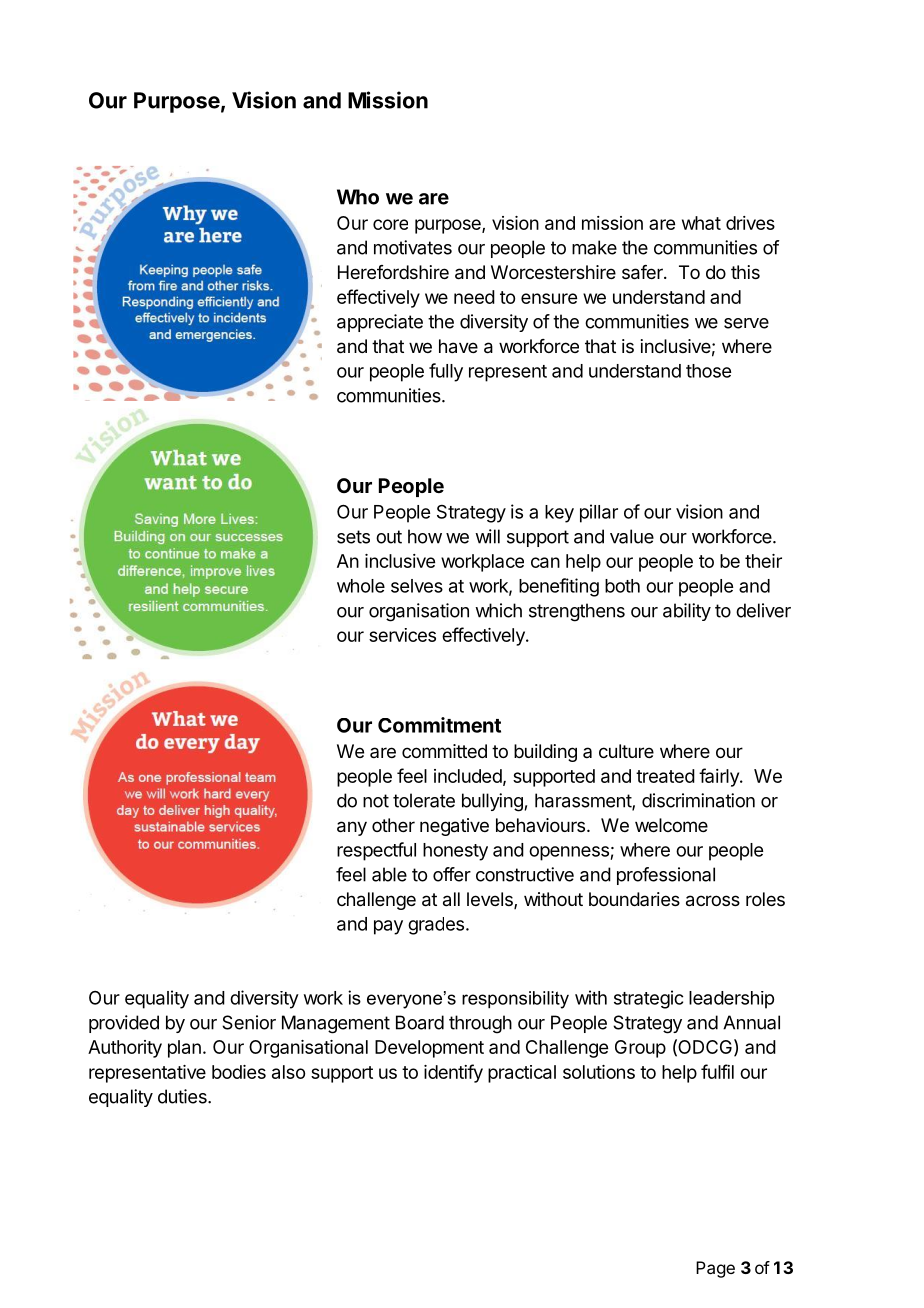  I want to click on core, so click(390, 224).
